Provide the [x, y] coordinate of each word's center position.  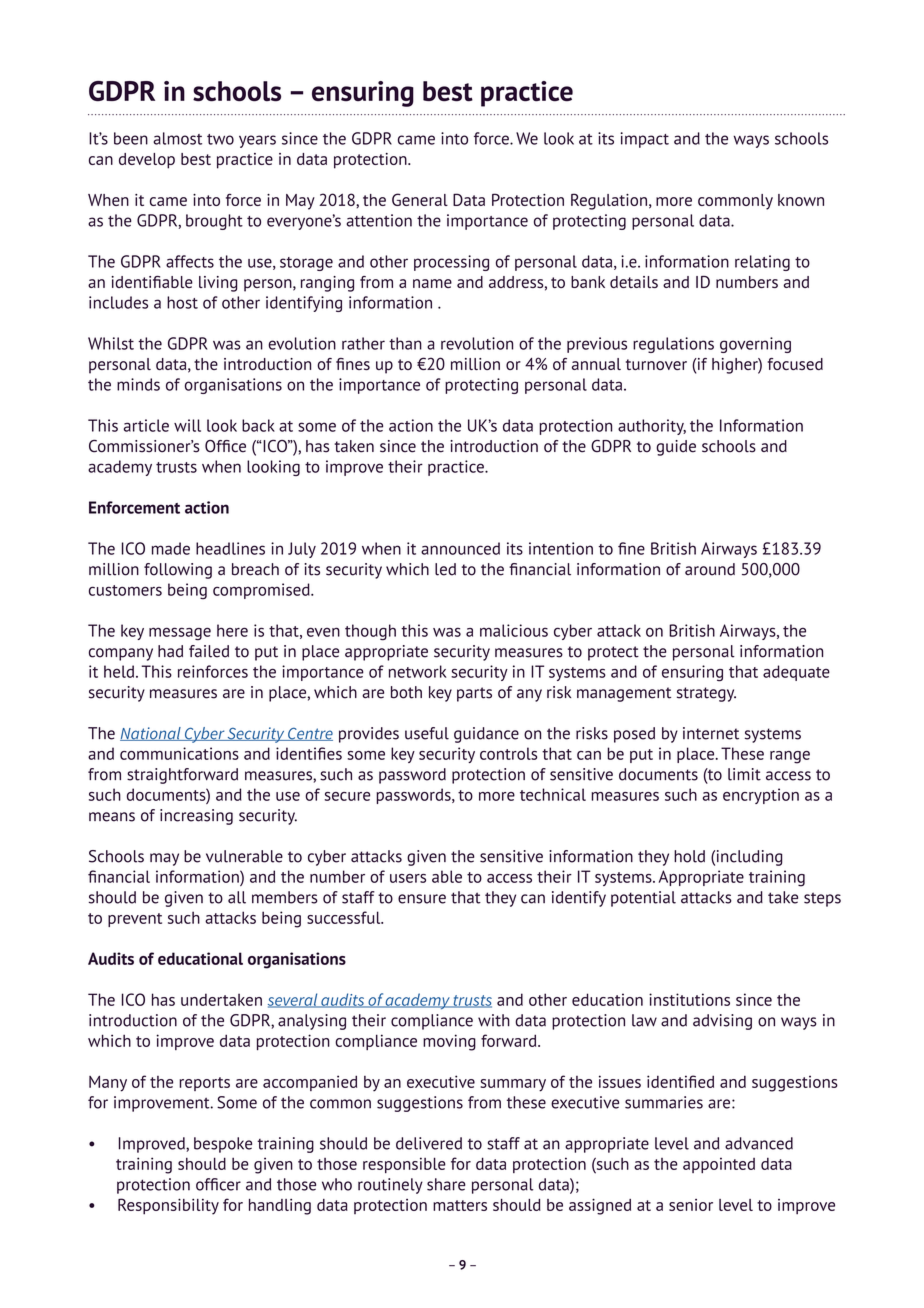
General [420, 199]
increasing [196, 817]
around [710, 569]
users [408, 878]
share [446, 1184]
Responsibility [168, 1206]
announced [460, 548]
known [801, 200]
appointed [719, 1165]
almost [177, 138]
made [171, 548]
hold [689, 856]
